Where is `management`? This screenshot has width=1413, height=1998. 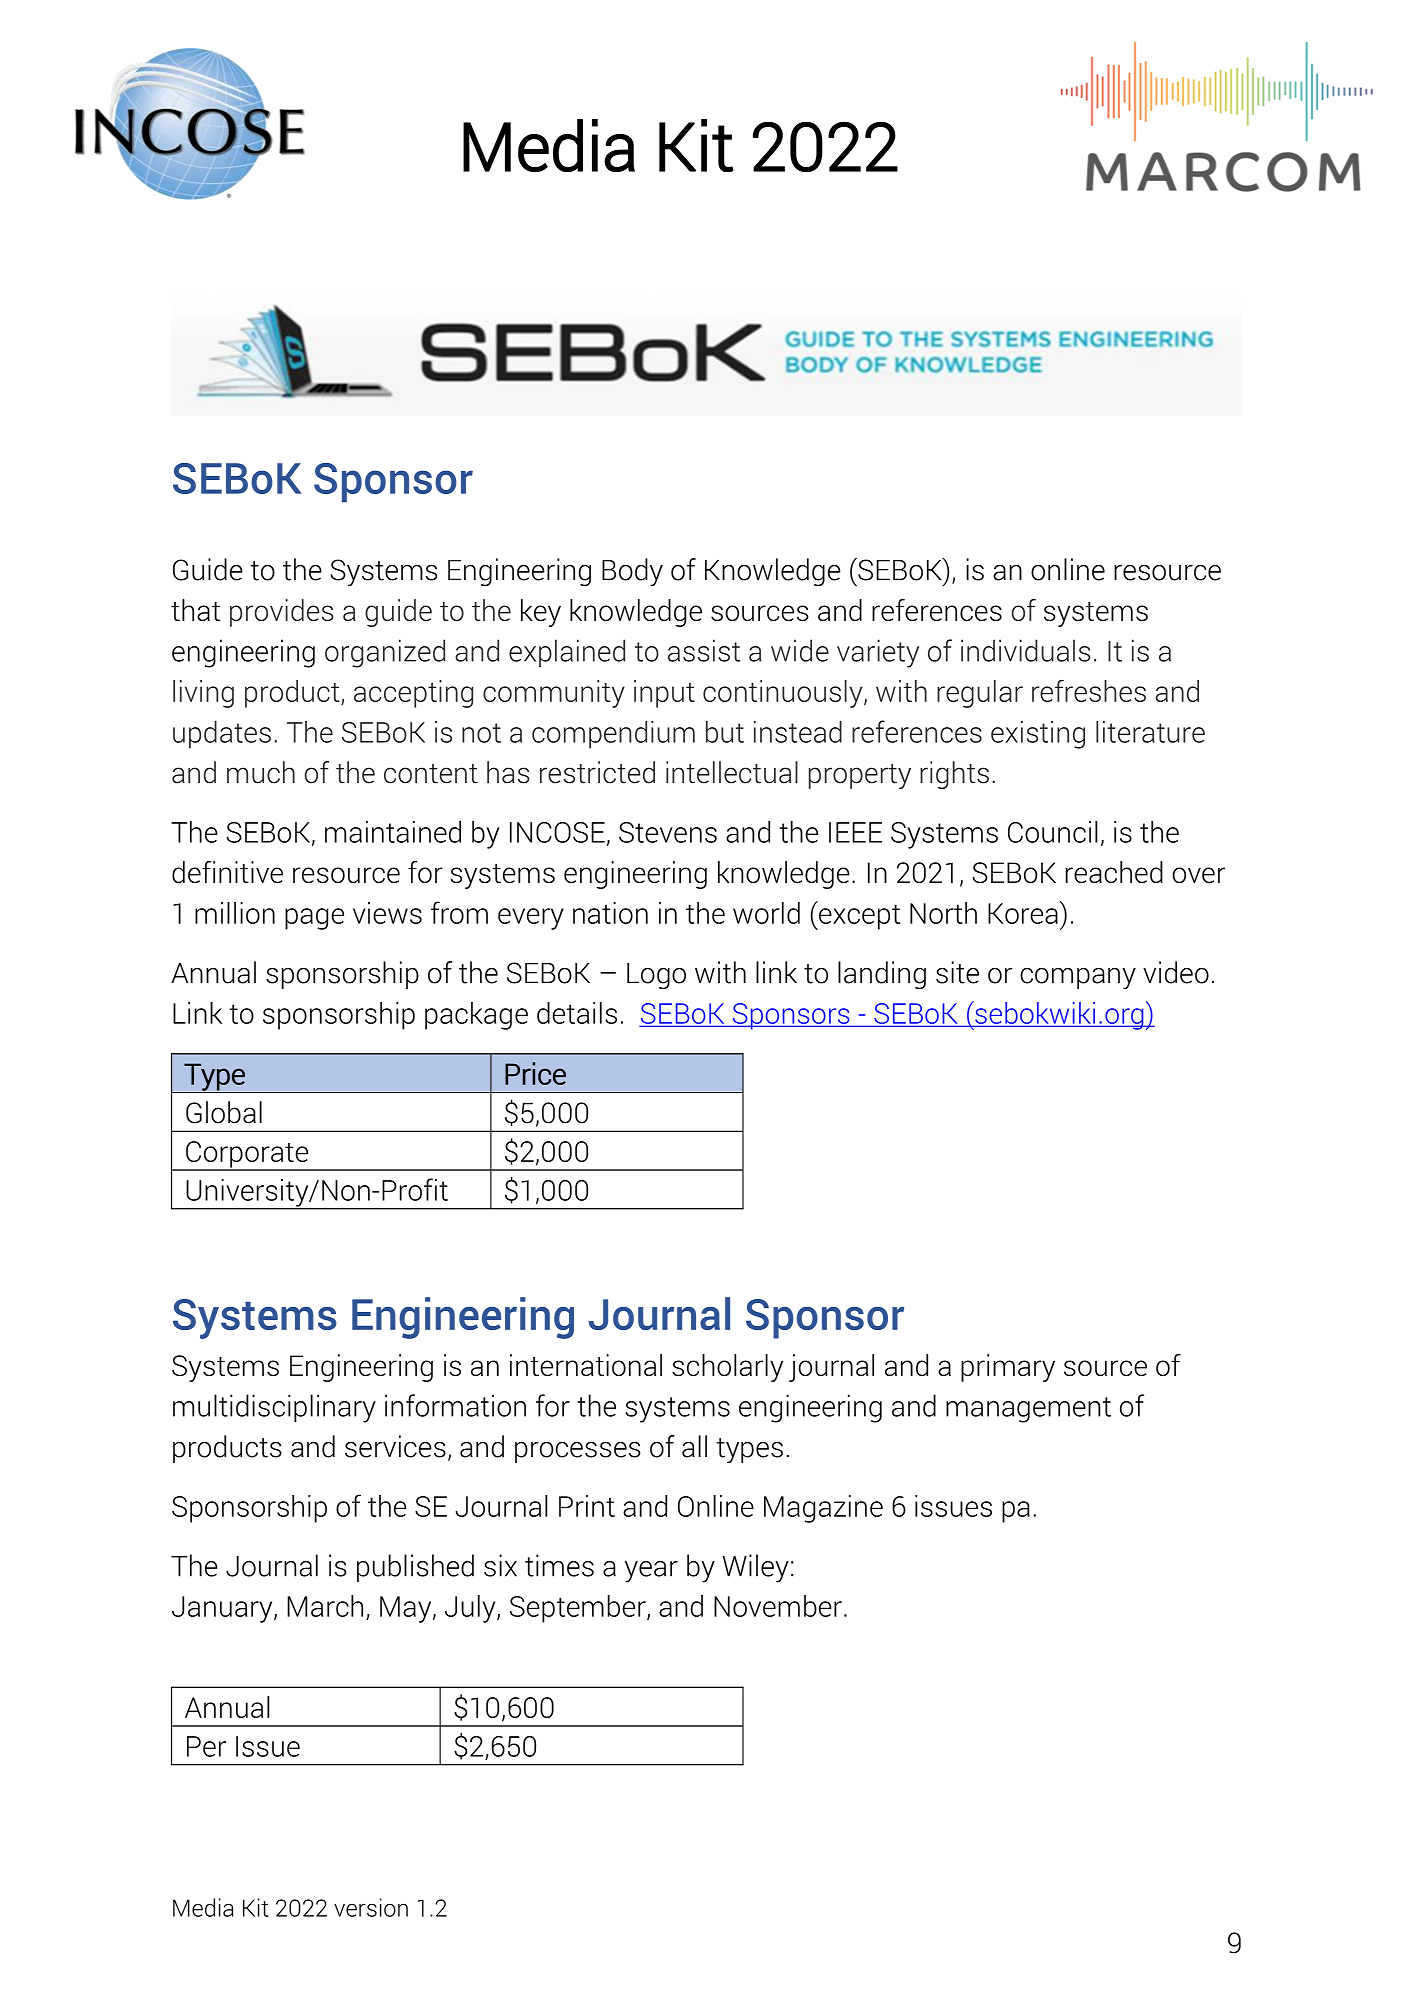 management is located at coordinates (1028, 1410).
